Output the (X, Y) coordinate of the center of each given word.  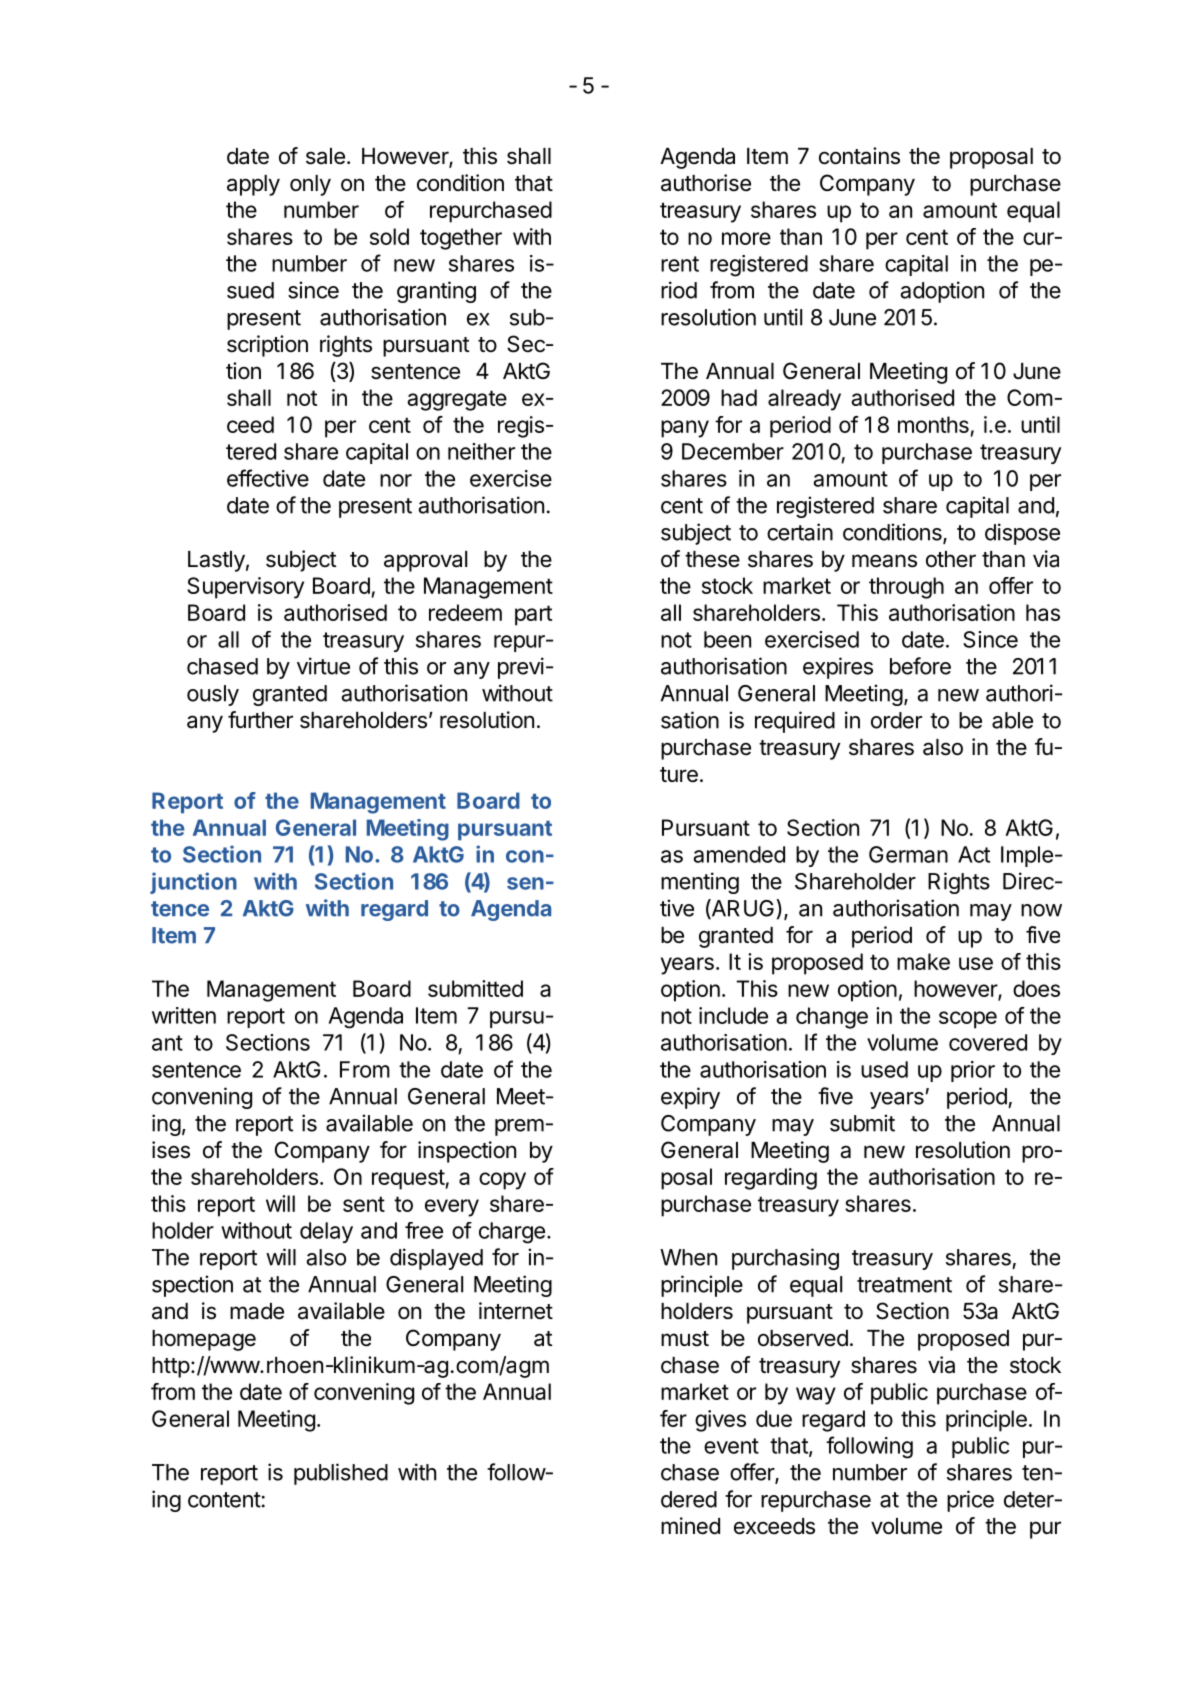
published (341, 1474)
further (260, 720)
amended (739, 854)
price (970, 1501)
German (908, 854)
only (310, 185)
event (731, 1446)
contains (859, 156)
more (746, 238)
